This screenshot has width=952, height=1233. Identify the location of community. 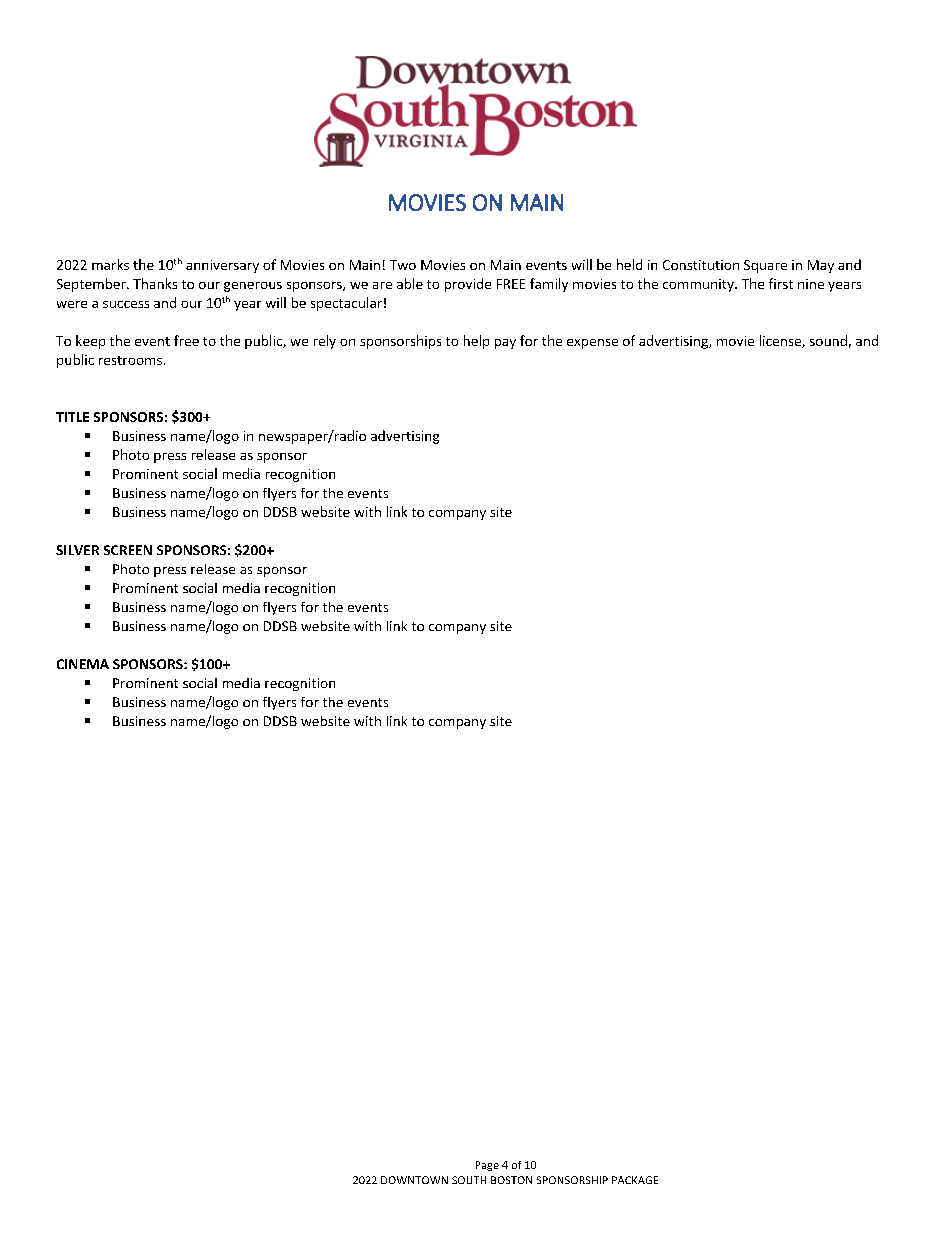
(699, 285).
